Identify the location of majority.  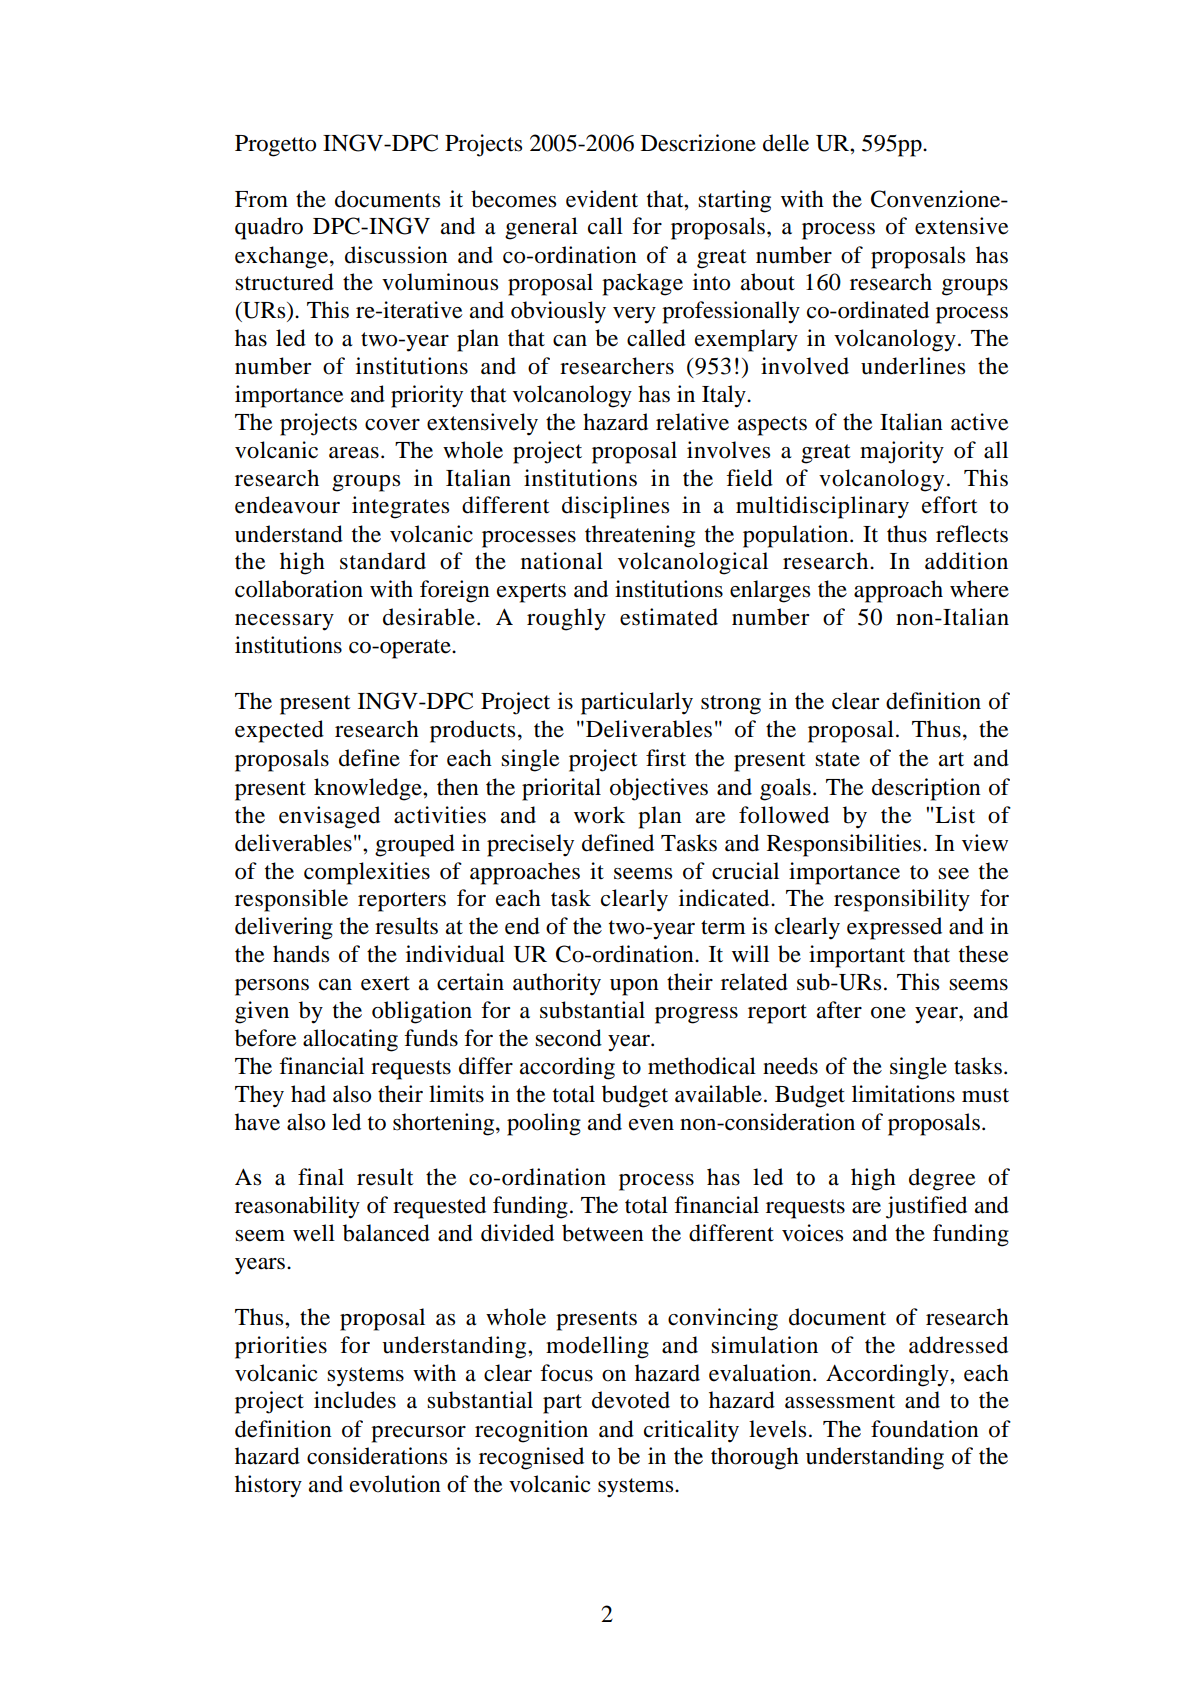
(902, 452).
